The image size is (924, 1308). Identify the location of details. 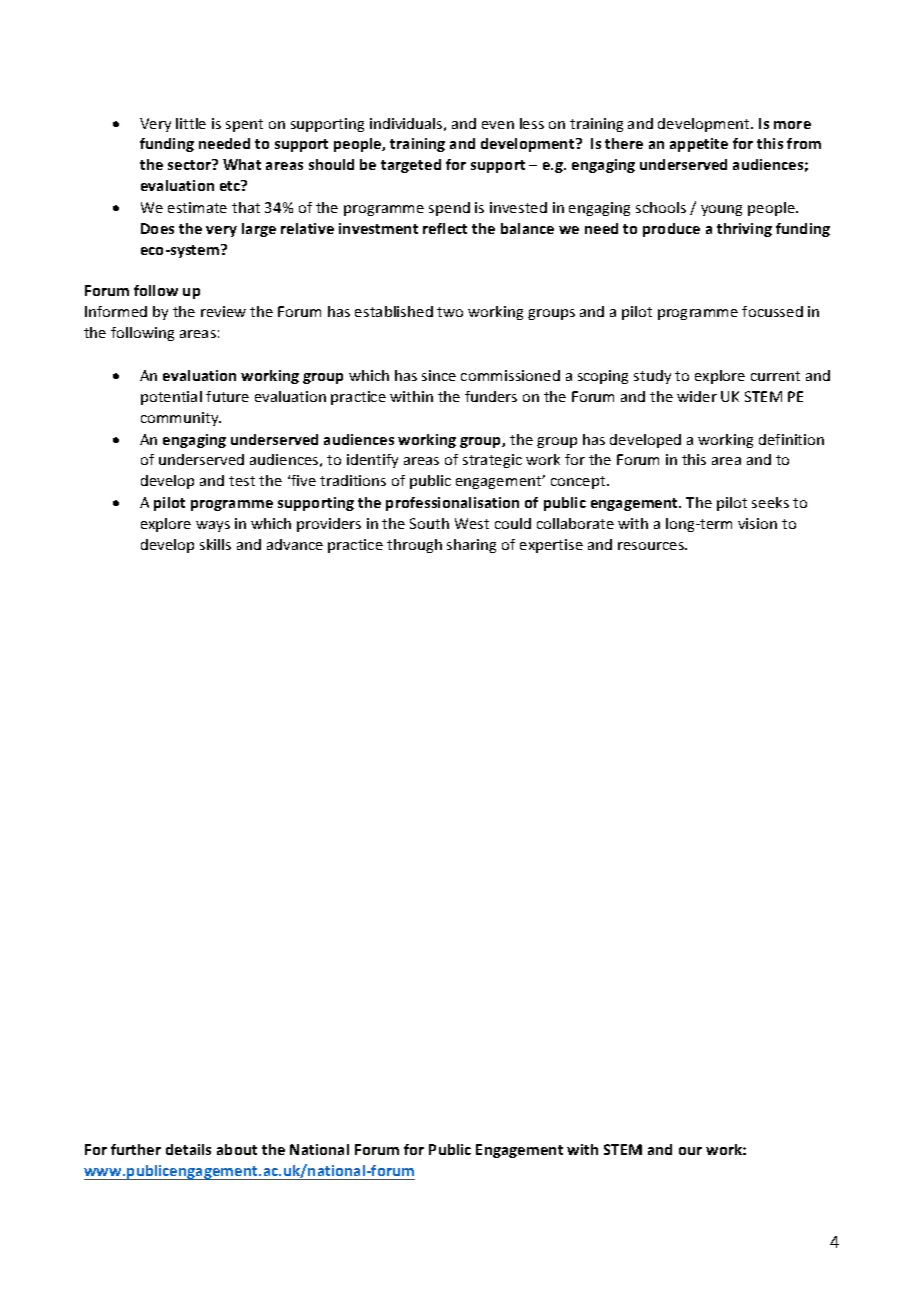
(188, 1149).
